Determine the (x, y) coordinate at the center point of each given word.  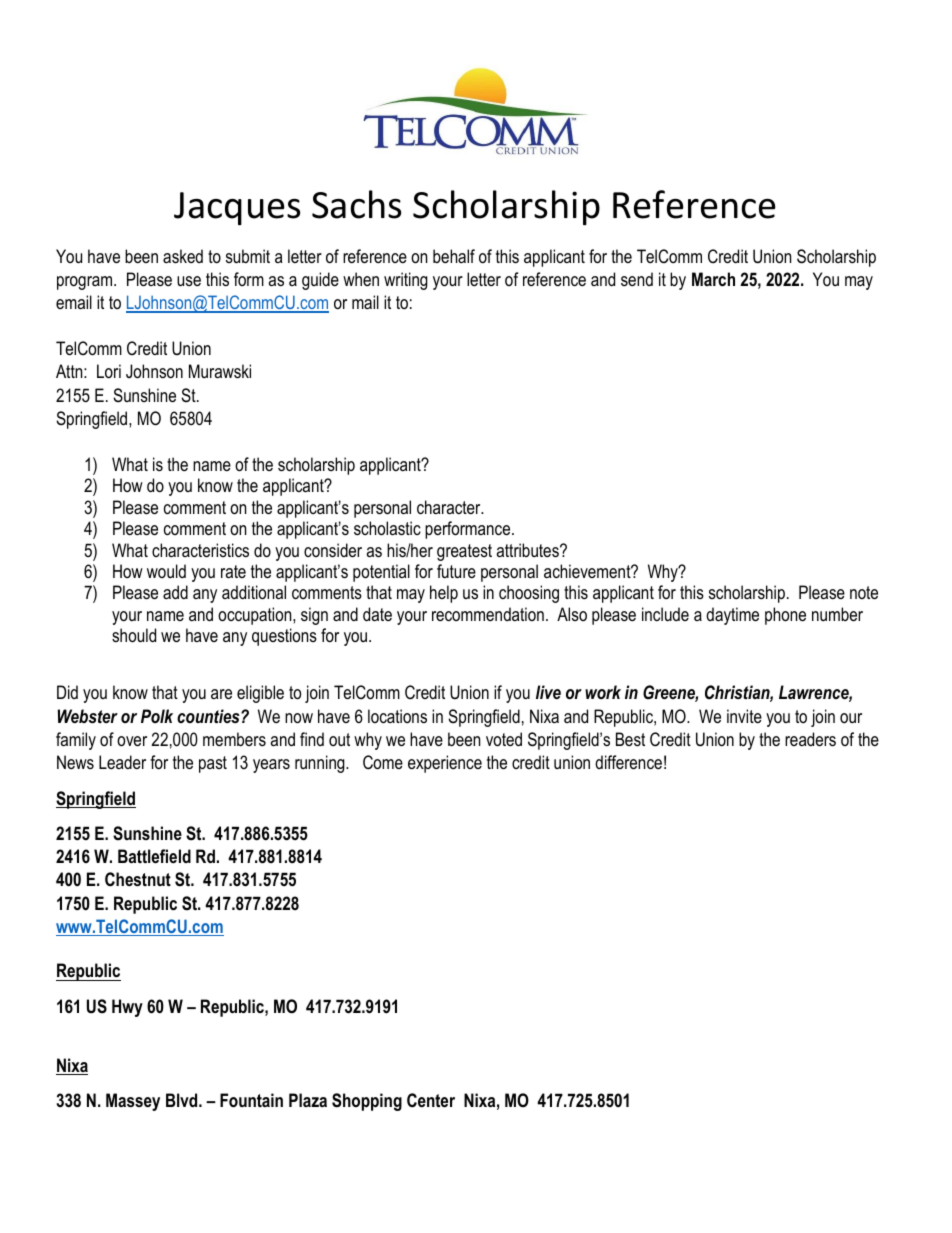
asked (183, 256)
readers (810, 739)
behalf (454, 256)
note (864, 592)
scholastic (387, 528)
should (134, 635)
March (713, 279)
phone (785, 616)
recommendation (488, 614)
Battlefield (154, 856)
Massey (133, 1102)
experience (445, 764)
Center (431, 1100)
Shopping (367, 1102)
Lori (109, 371)
